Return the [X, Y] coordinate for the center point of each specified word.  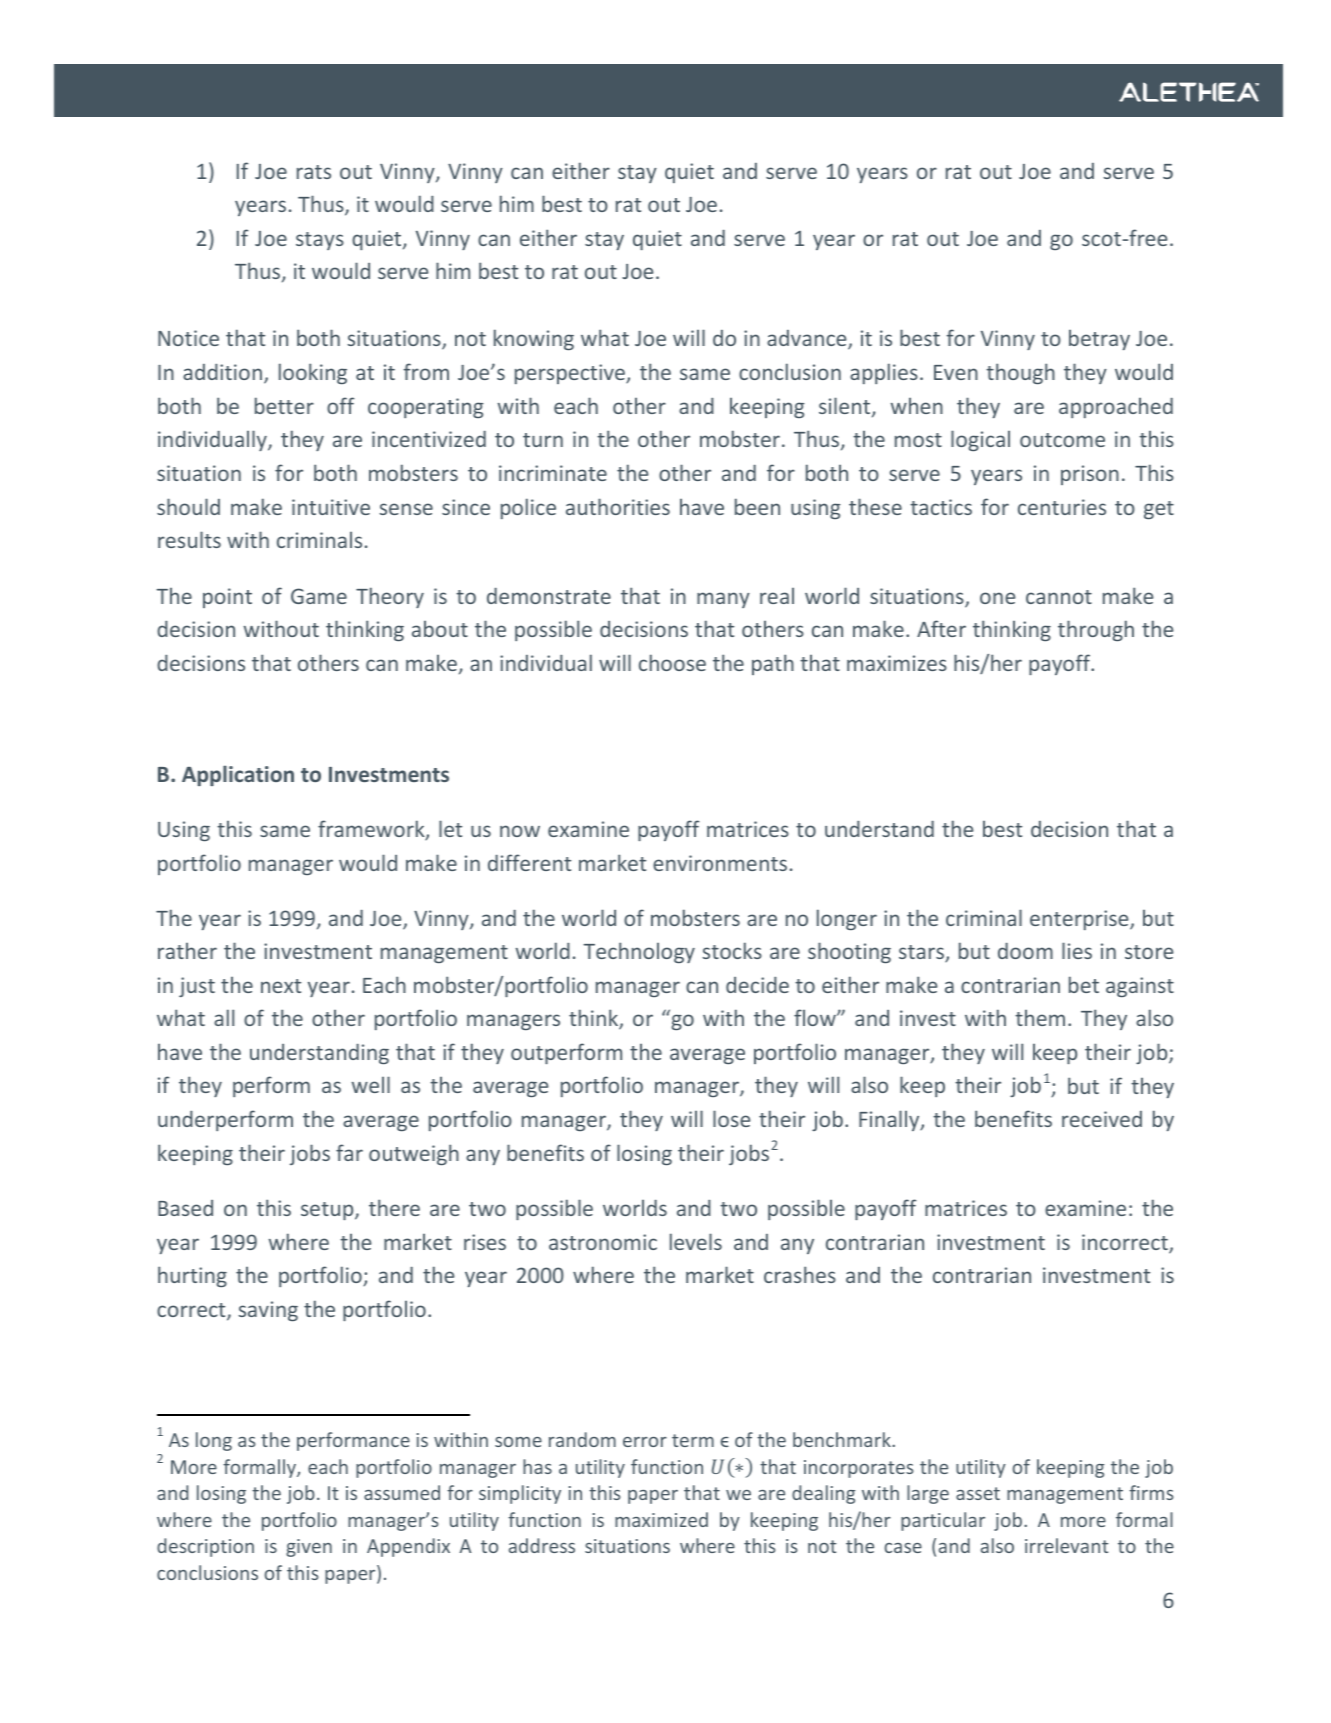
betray [1099, 340]
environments [720, 863]
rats [314, 172]
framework [372, 830]
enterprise [1080, 920]
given [309, 1548]
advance [808, 340]
